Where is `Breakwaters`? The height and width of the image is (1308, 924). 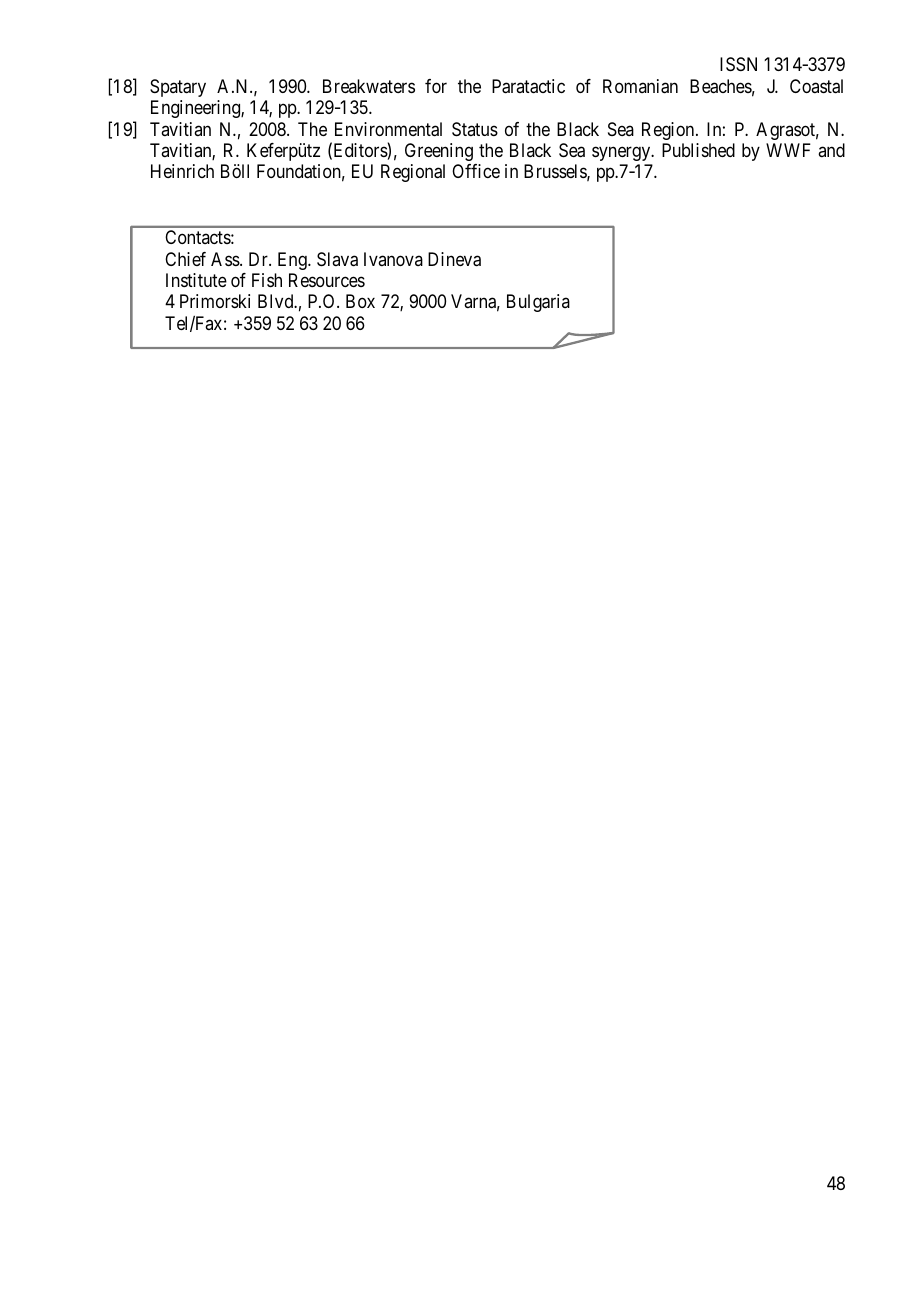 Breakwaters is located at coordinates (369, 86).
